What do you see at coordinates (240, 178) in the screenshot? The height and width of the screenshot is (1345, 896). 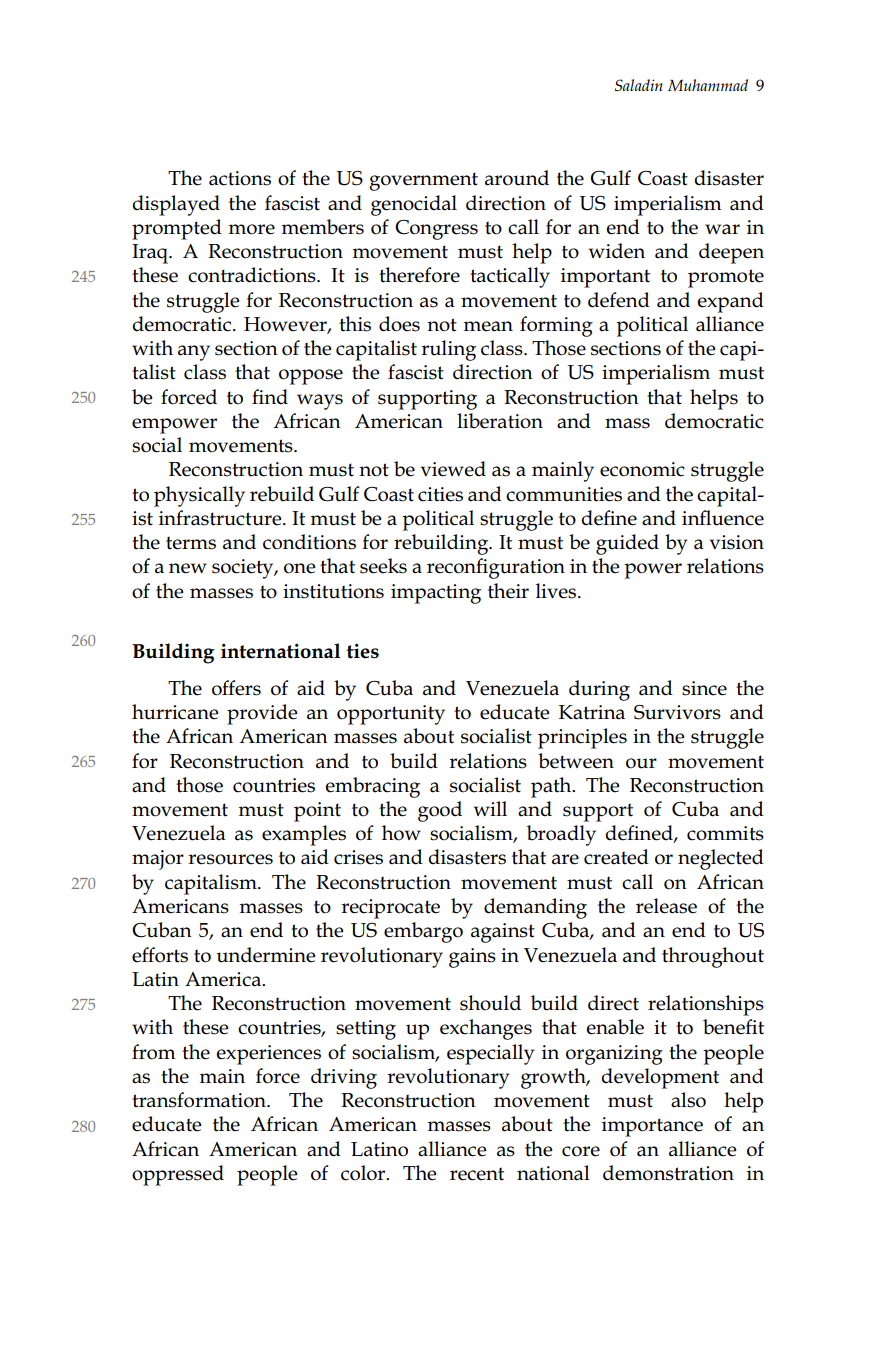 I see `actions` at bounding box center [240, 178].
